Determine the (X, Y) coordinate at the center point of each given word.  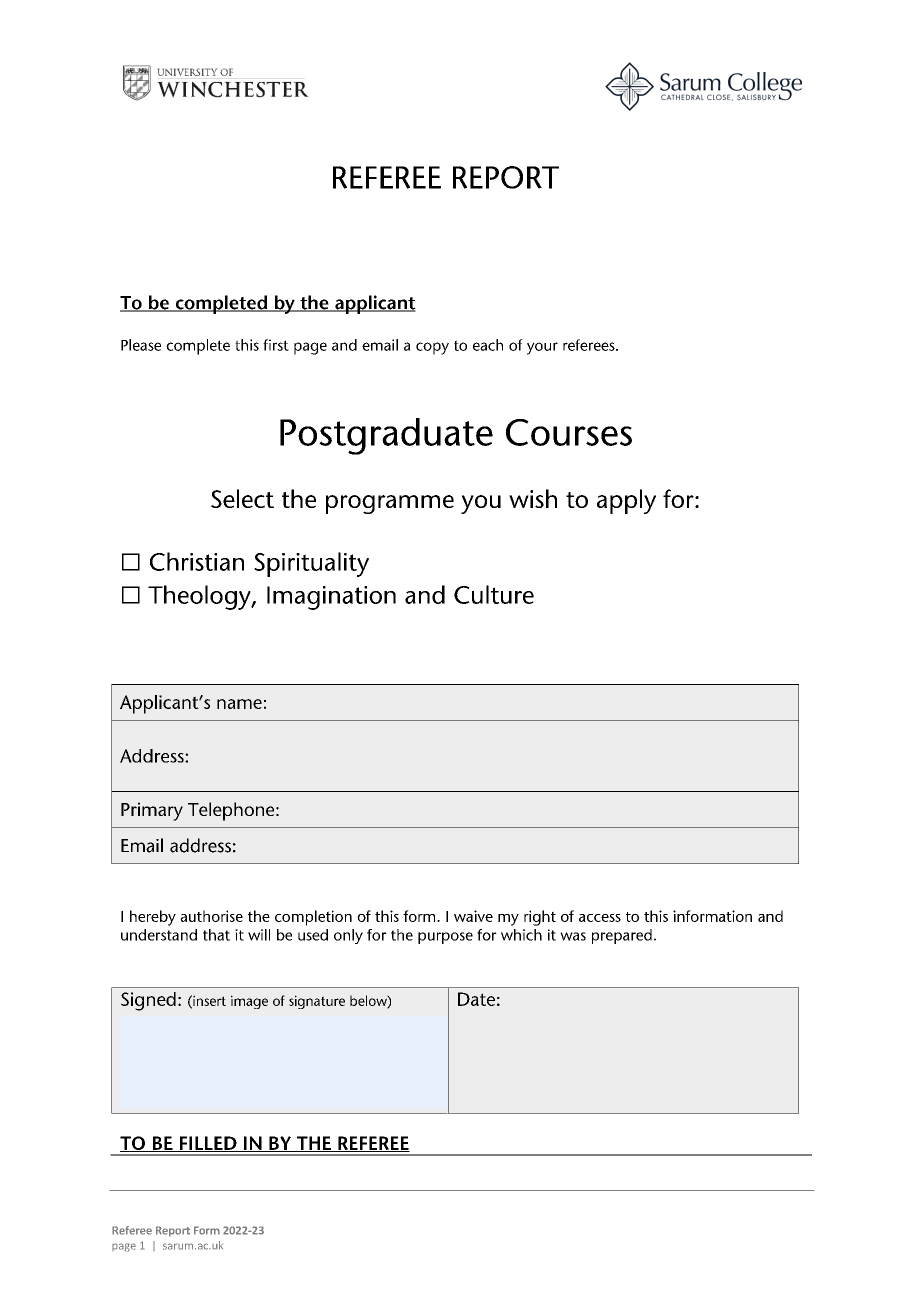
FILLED (208, 1144)
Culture (494, 594)
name (239, 704)
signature (317, 1002)
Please (141, 345)
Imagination (331, 598)
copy (432, 348)
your (542, 348)
